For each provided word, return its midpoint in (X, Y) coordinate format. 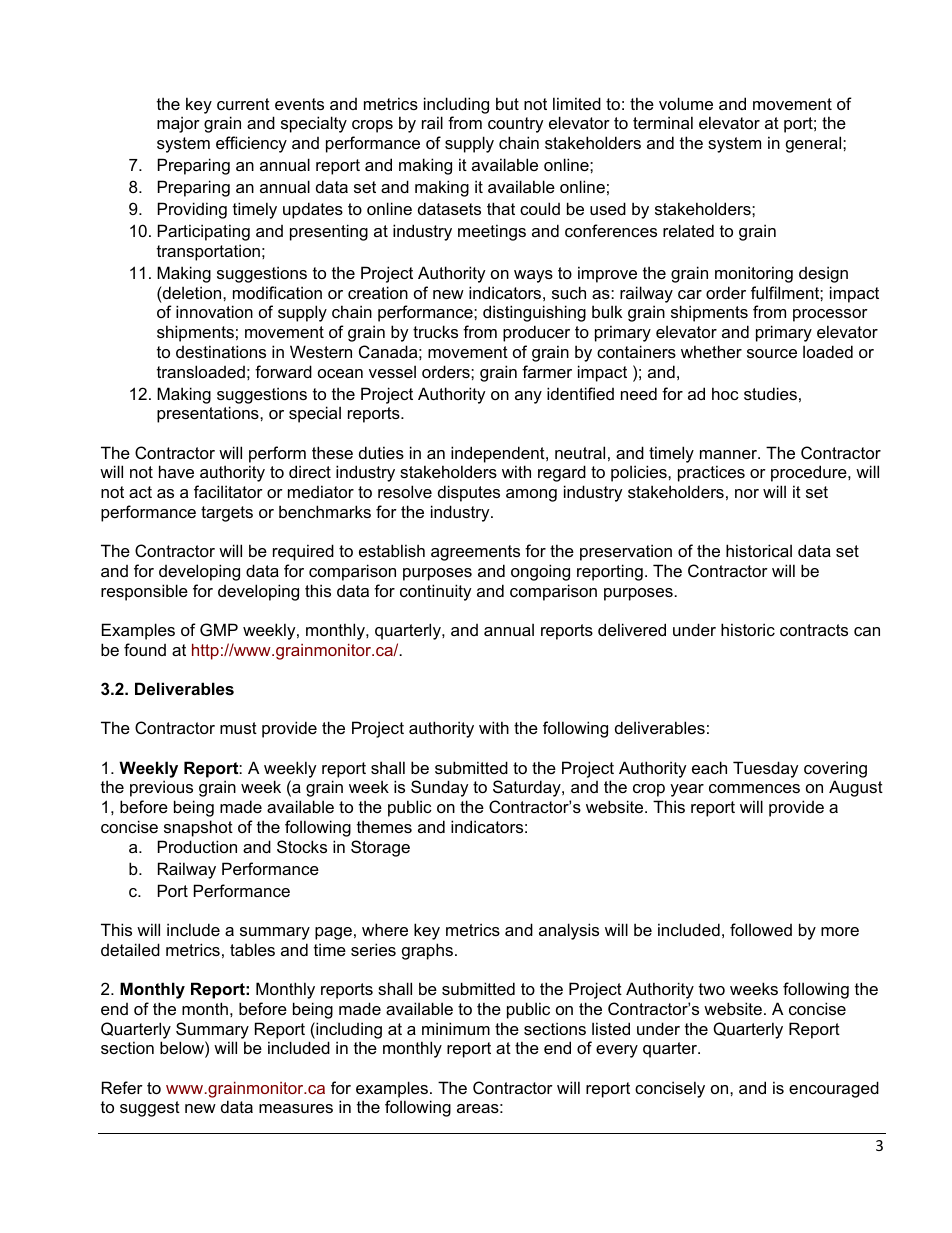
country (516, 125)
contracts (814, 630)
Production (197, 846)
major (178, 124)
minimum (456, 1028)
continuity (436, 592)
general (815, 144)
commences (754, 788)
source (772, 353)
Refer (122, 1087)
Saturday (528, 788)
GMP (219, 629)
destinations (221, 351)
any (528, 397)
